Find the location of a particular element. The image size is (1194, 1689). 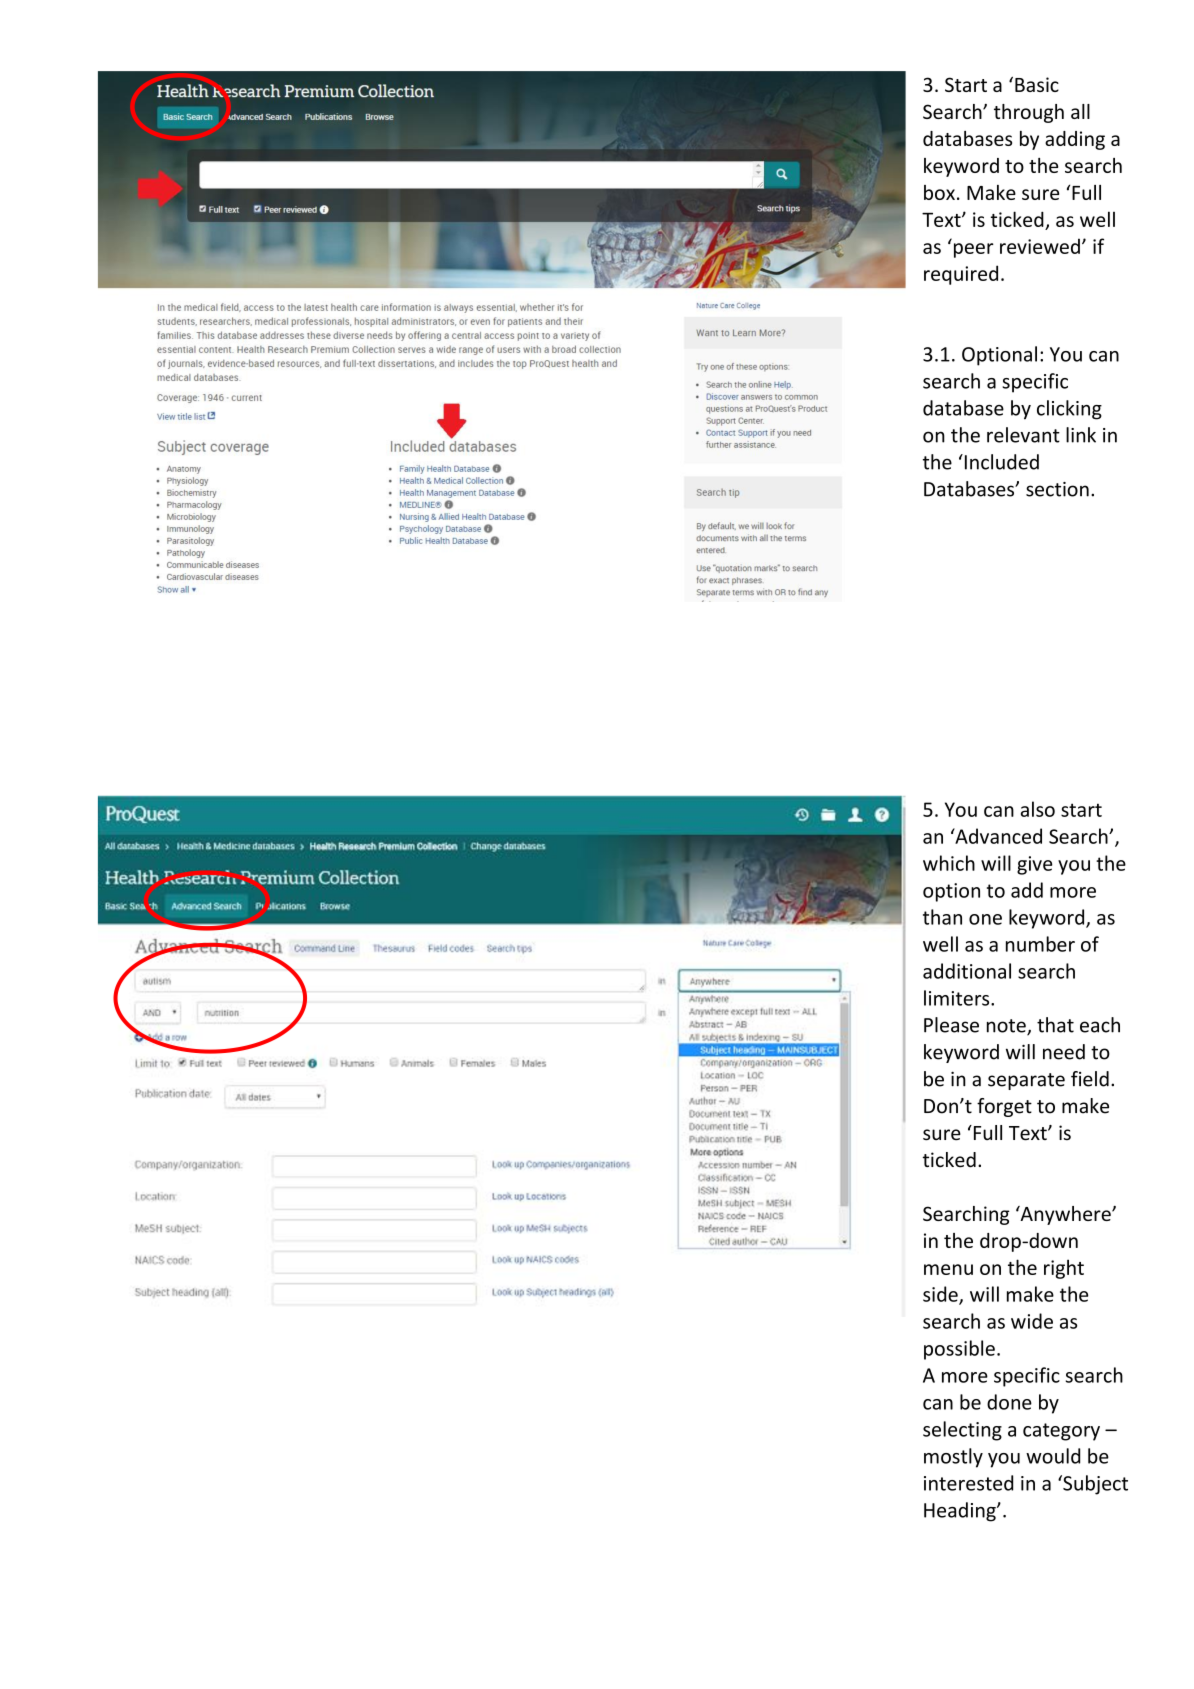

mostly is located at coordinates (953, 1458).
